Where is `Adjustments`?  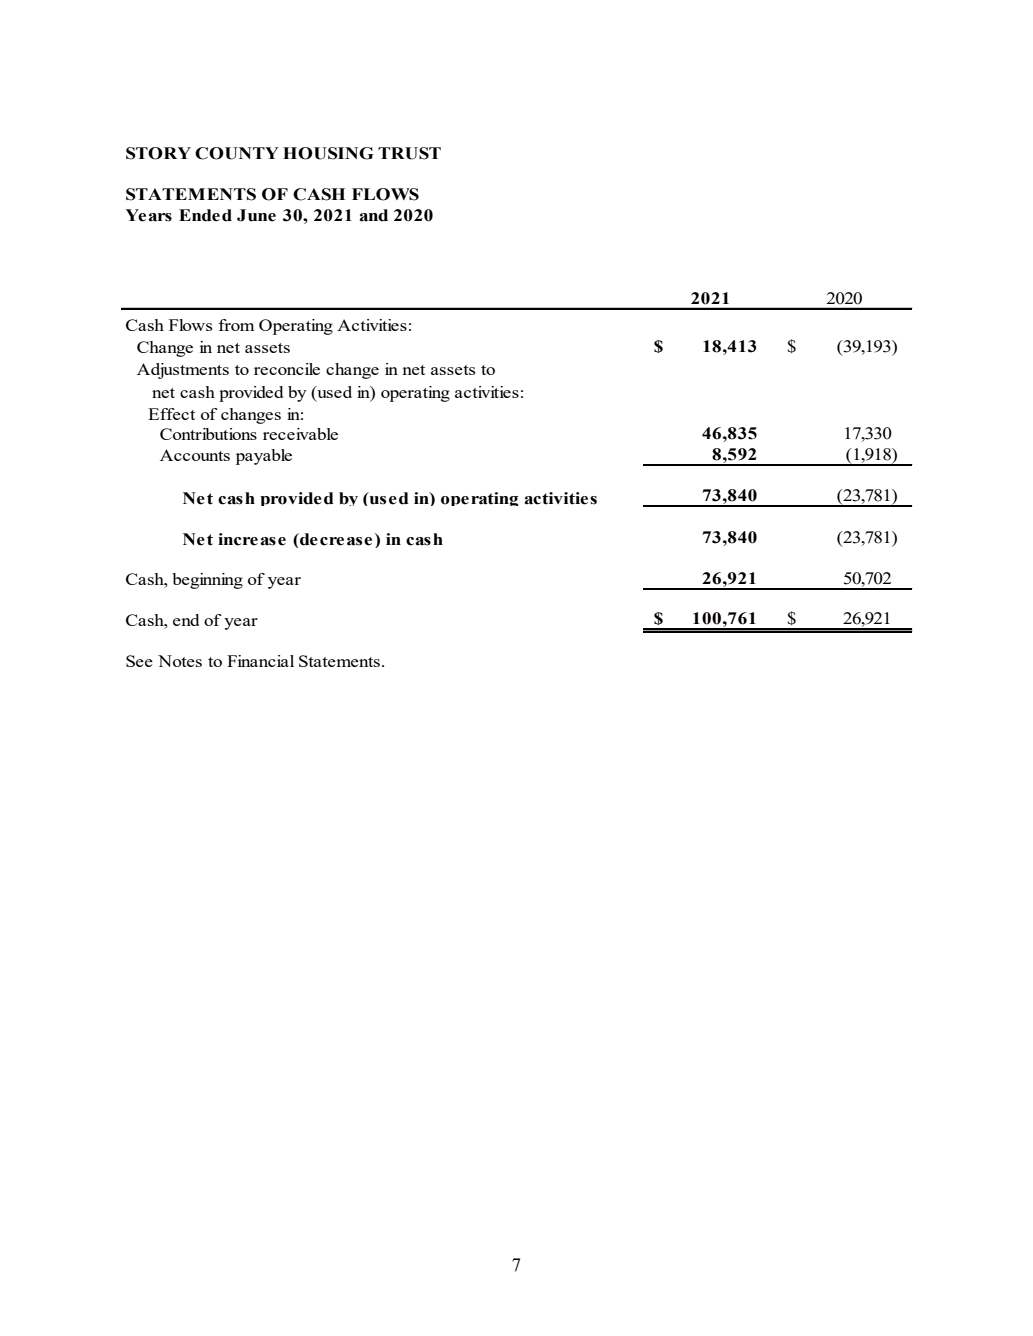 Adjustments is located at coordinates (183, 371).
